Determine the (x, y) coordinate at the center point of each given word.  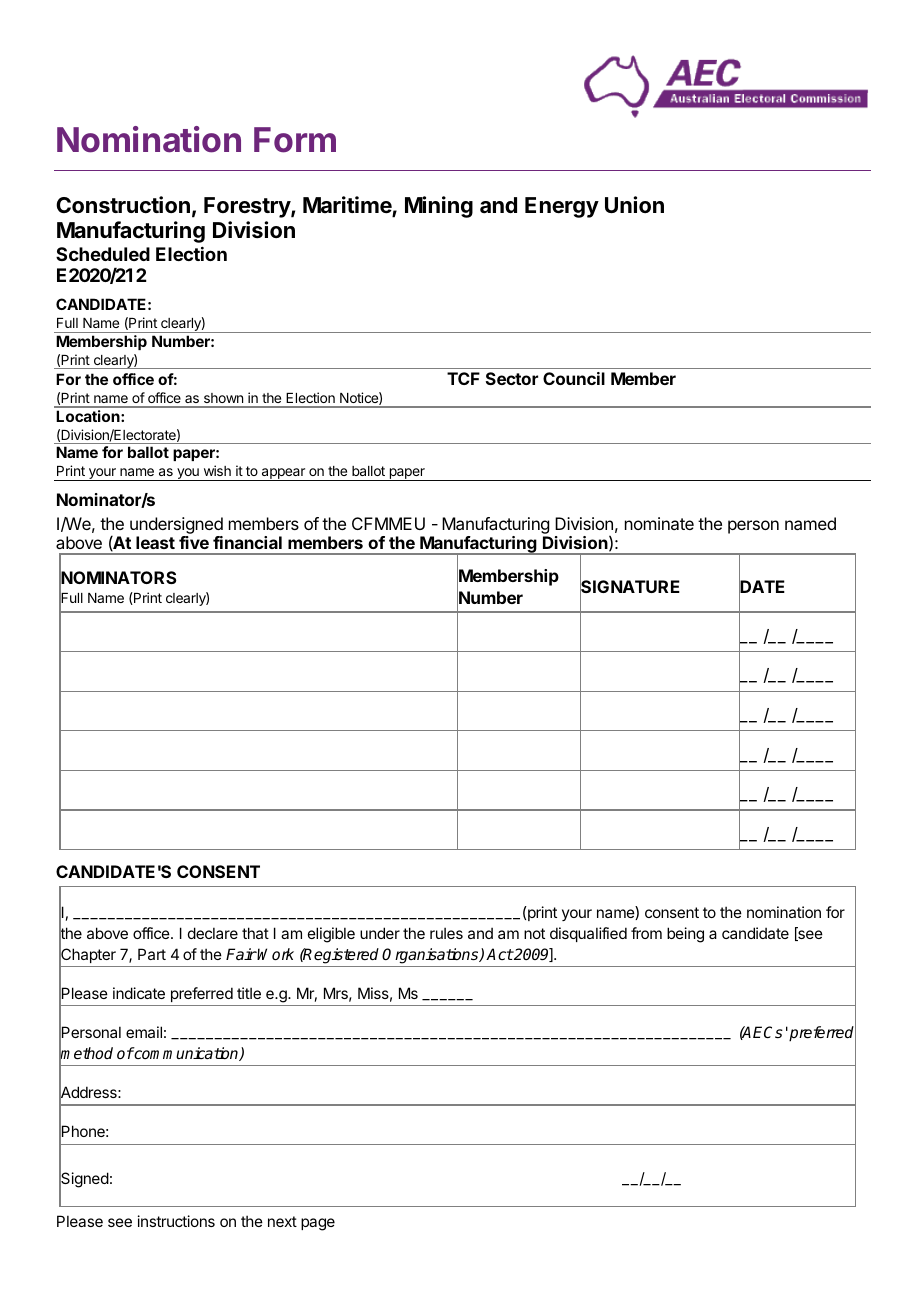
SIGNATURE (630, 587)
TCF (463, 378)
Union (634, 204)
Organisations (431, 956)
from (646, 933)
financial (247, 542)
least (155, 542)
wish (217, 470)
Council (574, 378)
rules (446, 933)
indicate (139, 993)
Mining (439, 207)
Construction (123, 205)
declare (213, 933)
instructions (176, 1221)
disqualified (588, 934)
